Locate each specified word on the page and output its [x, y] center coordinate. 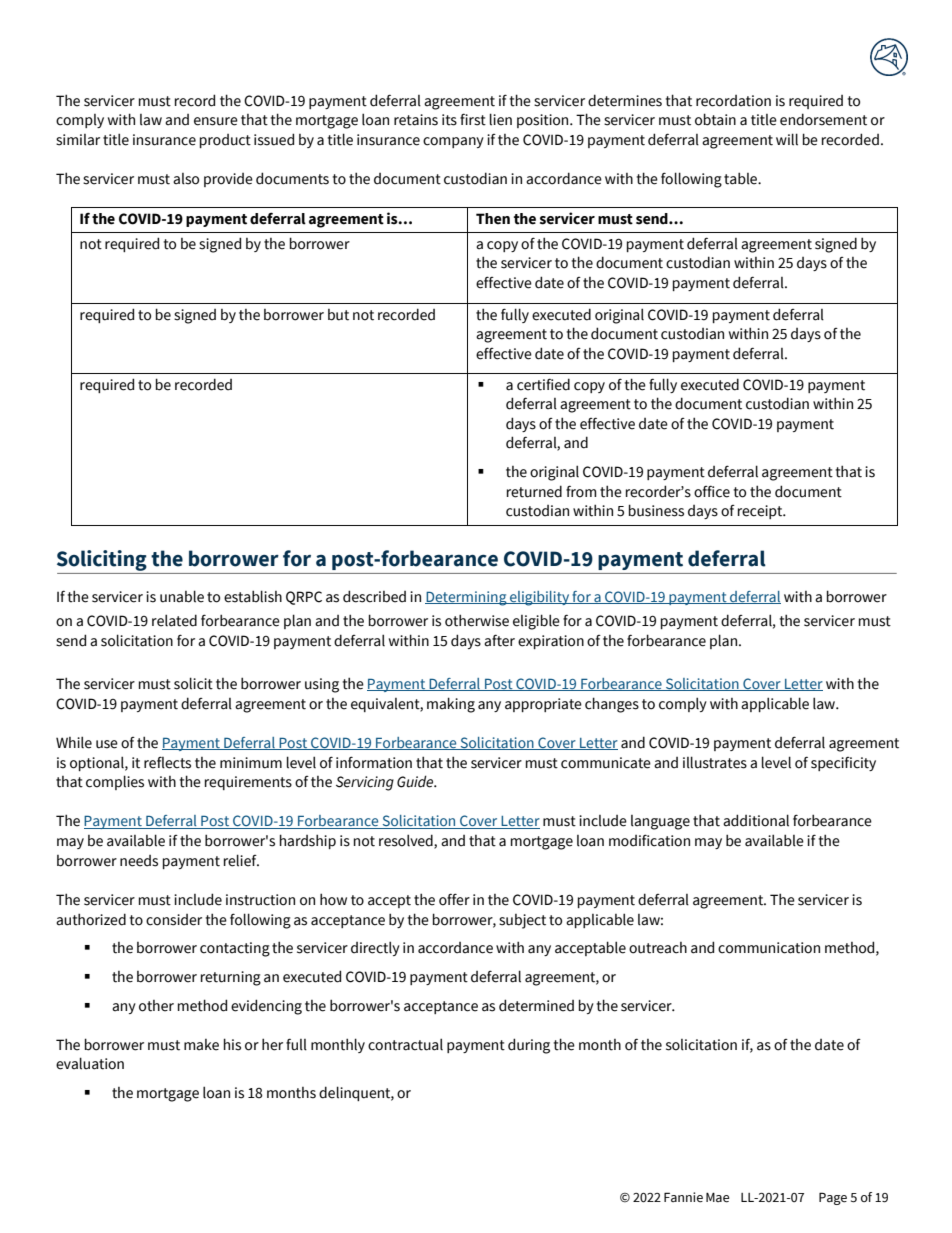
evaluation [90, 1063]
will [787, 139]
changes [612, 705]
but [338, 315]
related [174, 620]
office [712, 491]
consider [174, 920]
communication [769, 948]
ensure [216, 121]
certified [543, 384]
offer [454, 899]
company [453, 142]
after [499, 640]
